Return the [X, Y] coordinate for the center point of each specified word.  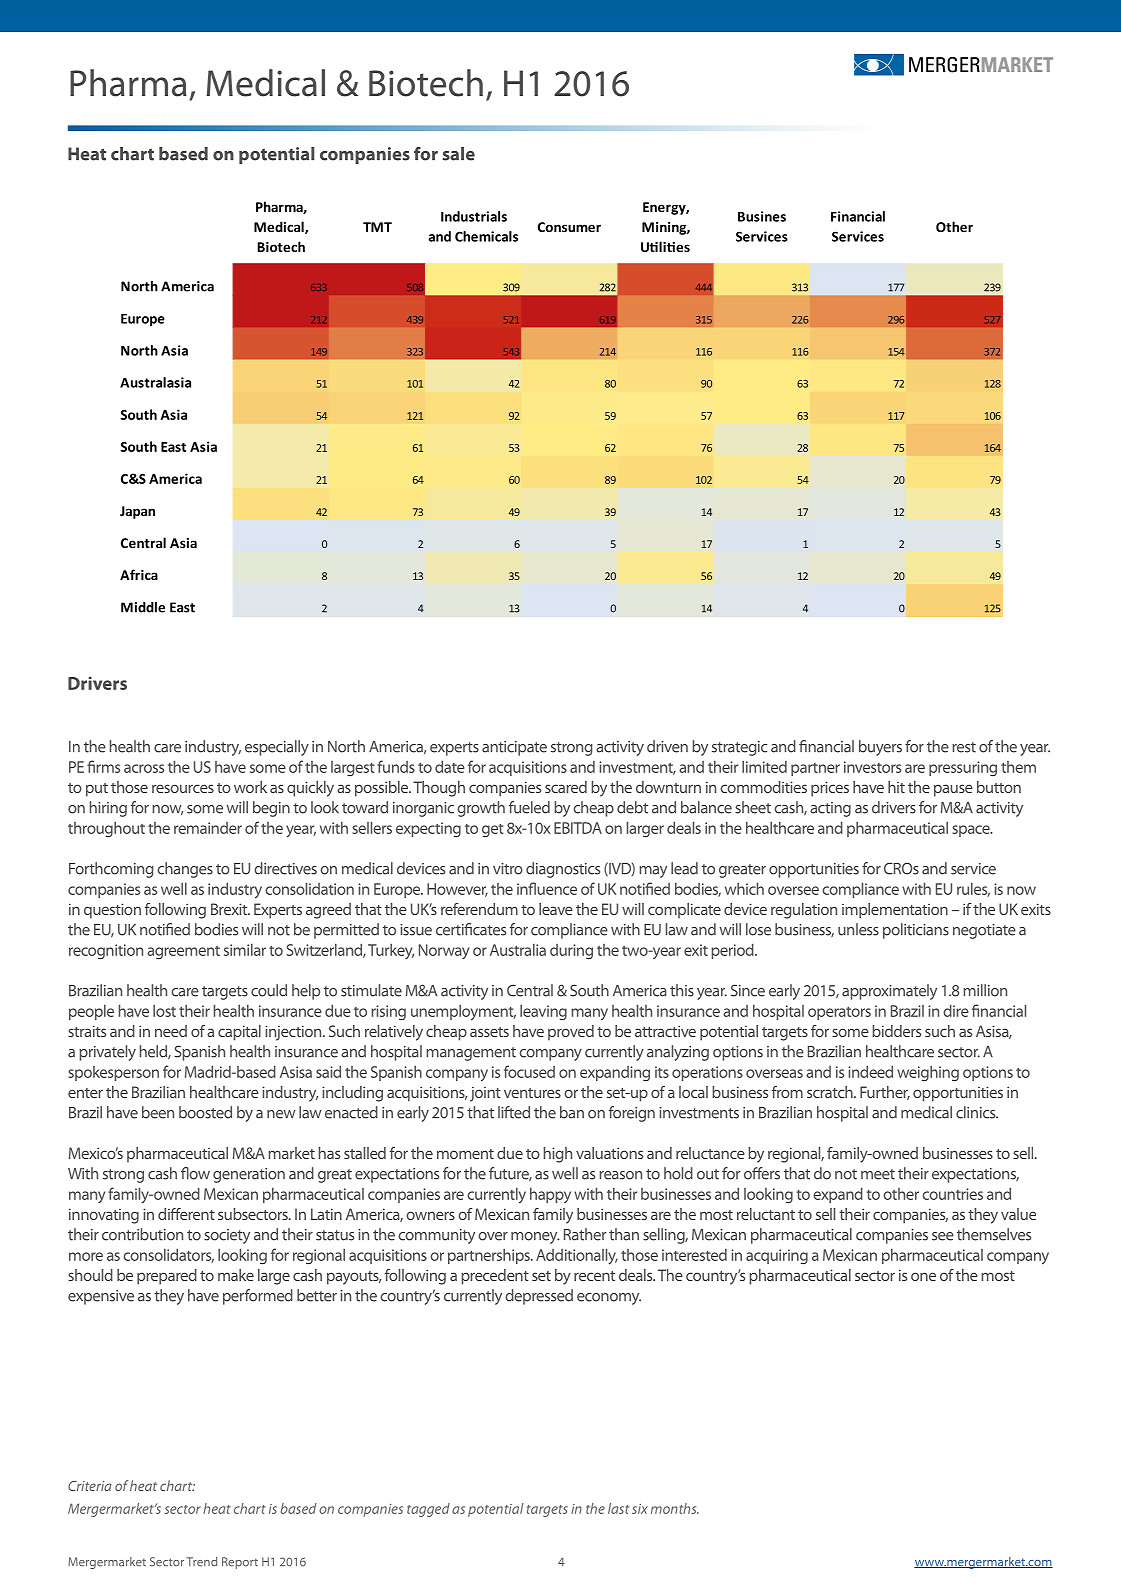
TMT [377, 227]
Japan [137, 512]
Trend [201, 1562]
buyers [880, 748]
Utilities [665, 246]
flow [195, 1173]
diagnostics [563, 870]
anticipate [514, 748]
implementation [895, 911]
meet [878, 1174]
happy [550, 1195]
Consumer [569, 227]
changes [185, 870]
